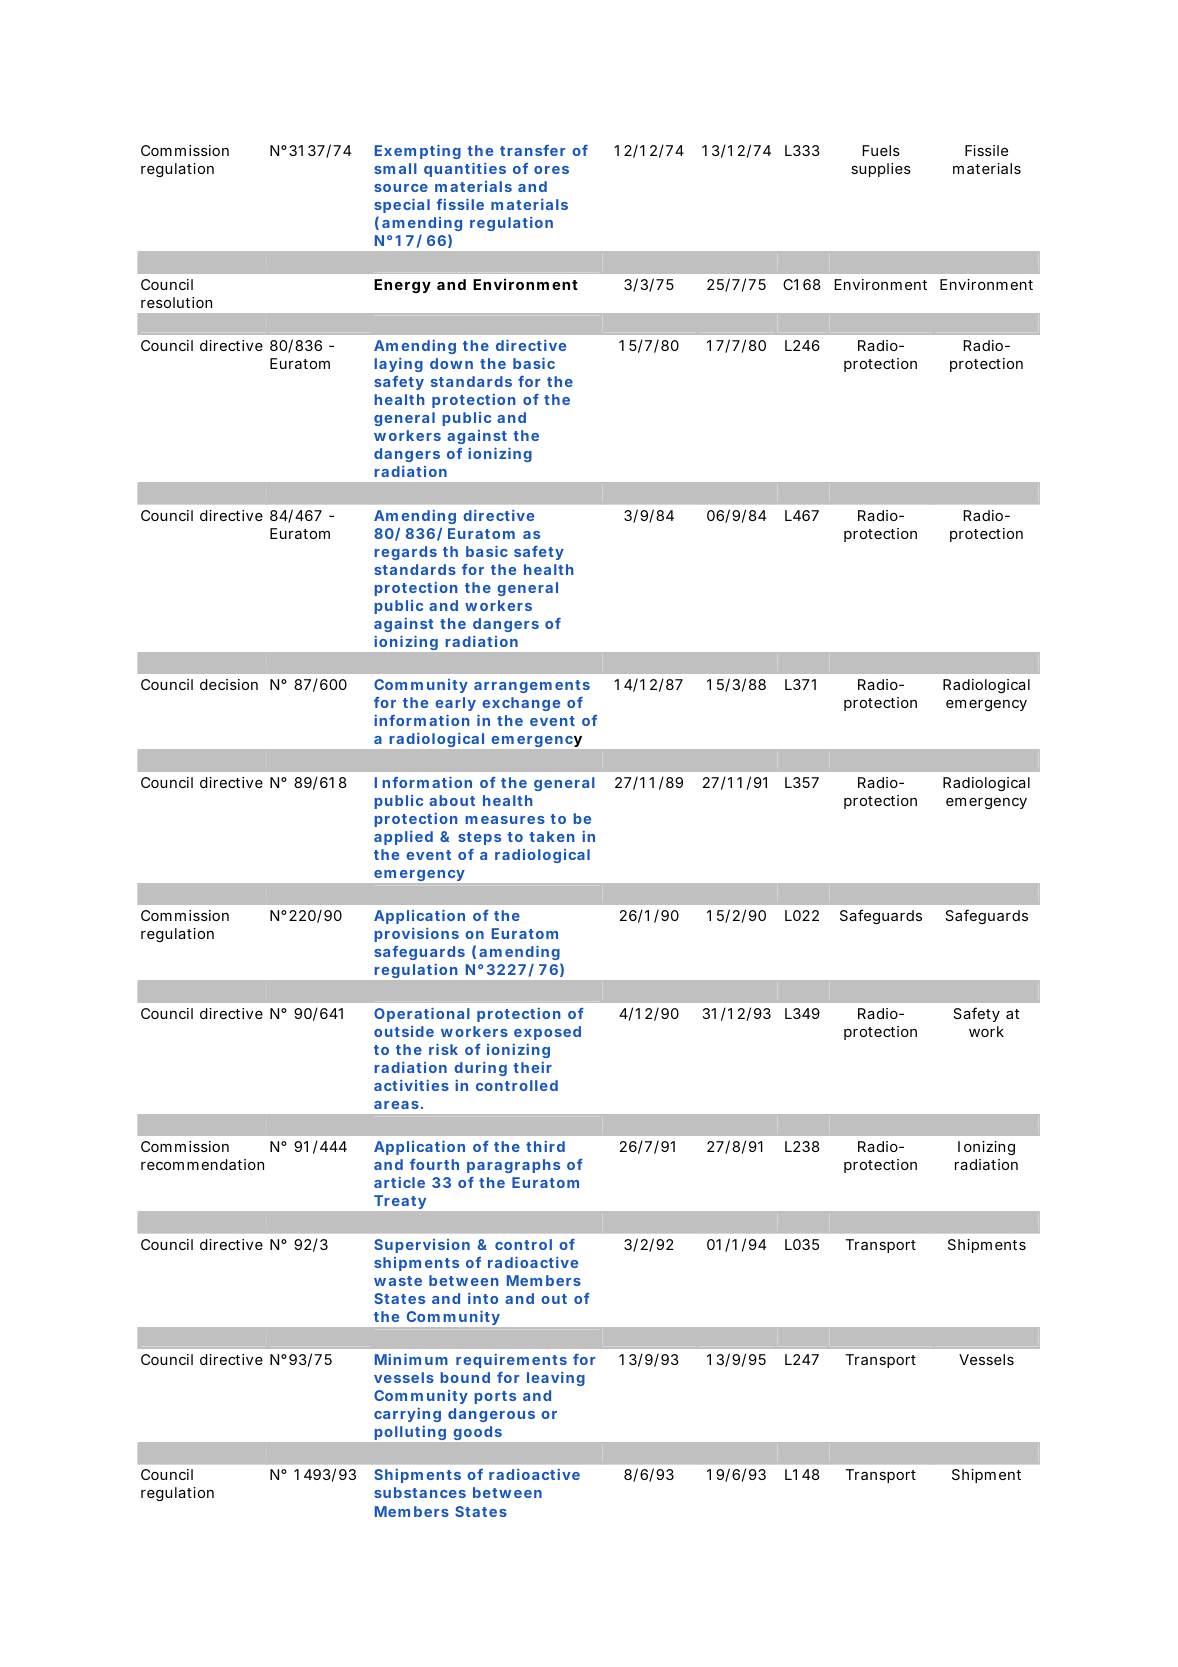 This document has width=1178, height=1667. Describe the element at coordinates (552, 836) in the document. I see `taken` at that location.
